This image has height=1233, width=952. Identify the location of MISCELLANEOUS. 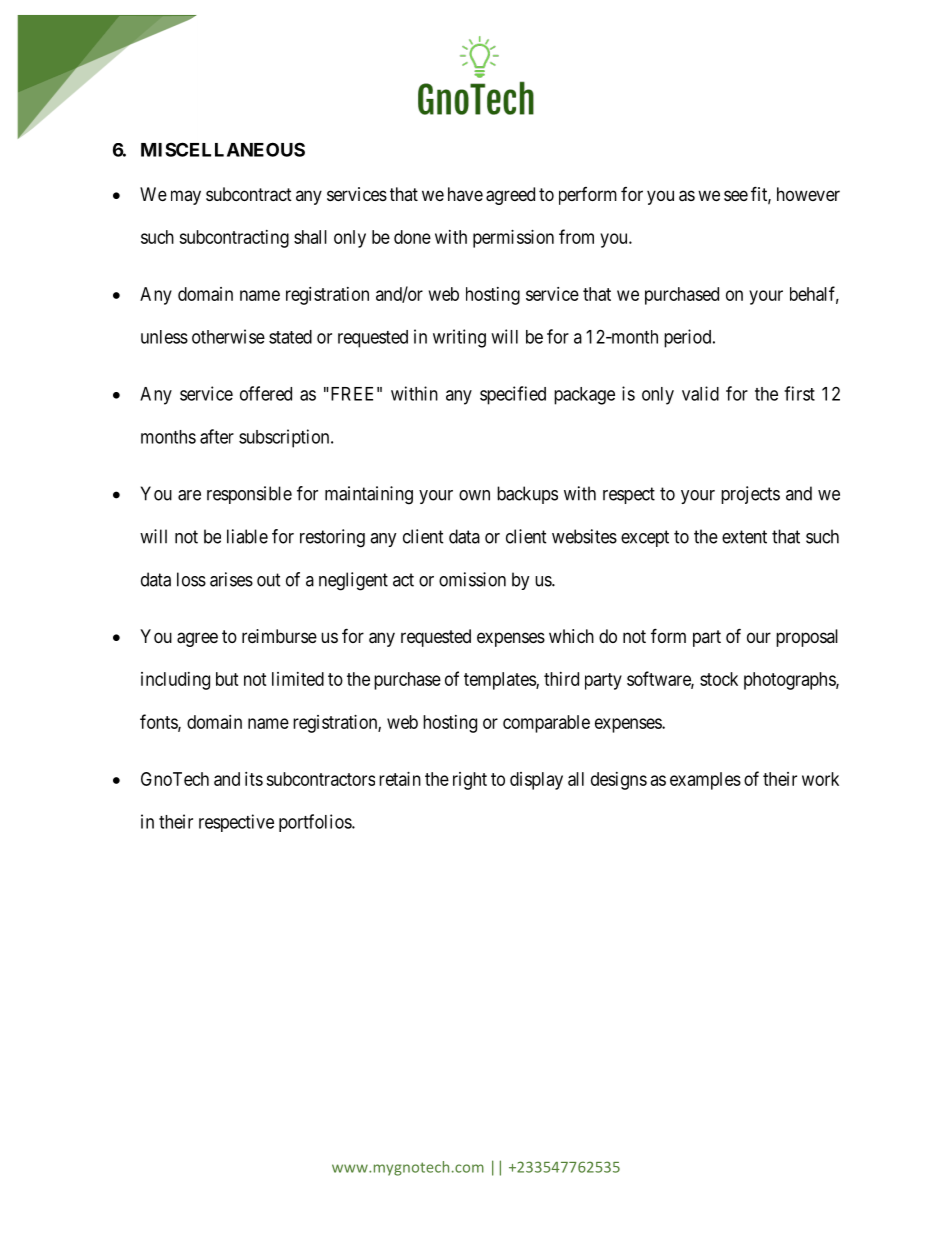
(223, 149).
